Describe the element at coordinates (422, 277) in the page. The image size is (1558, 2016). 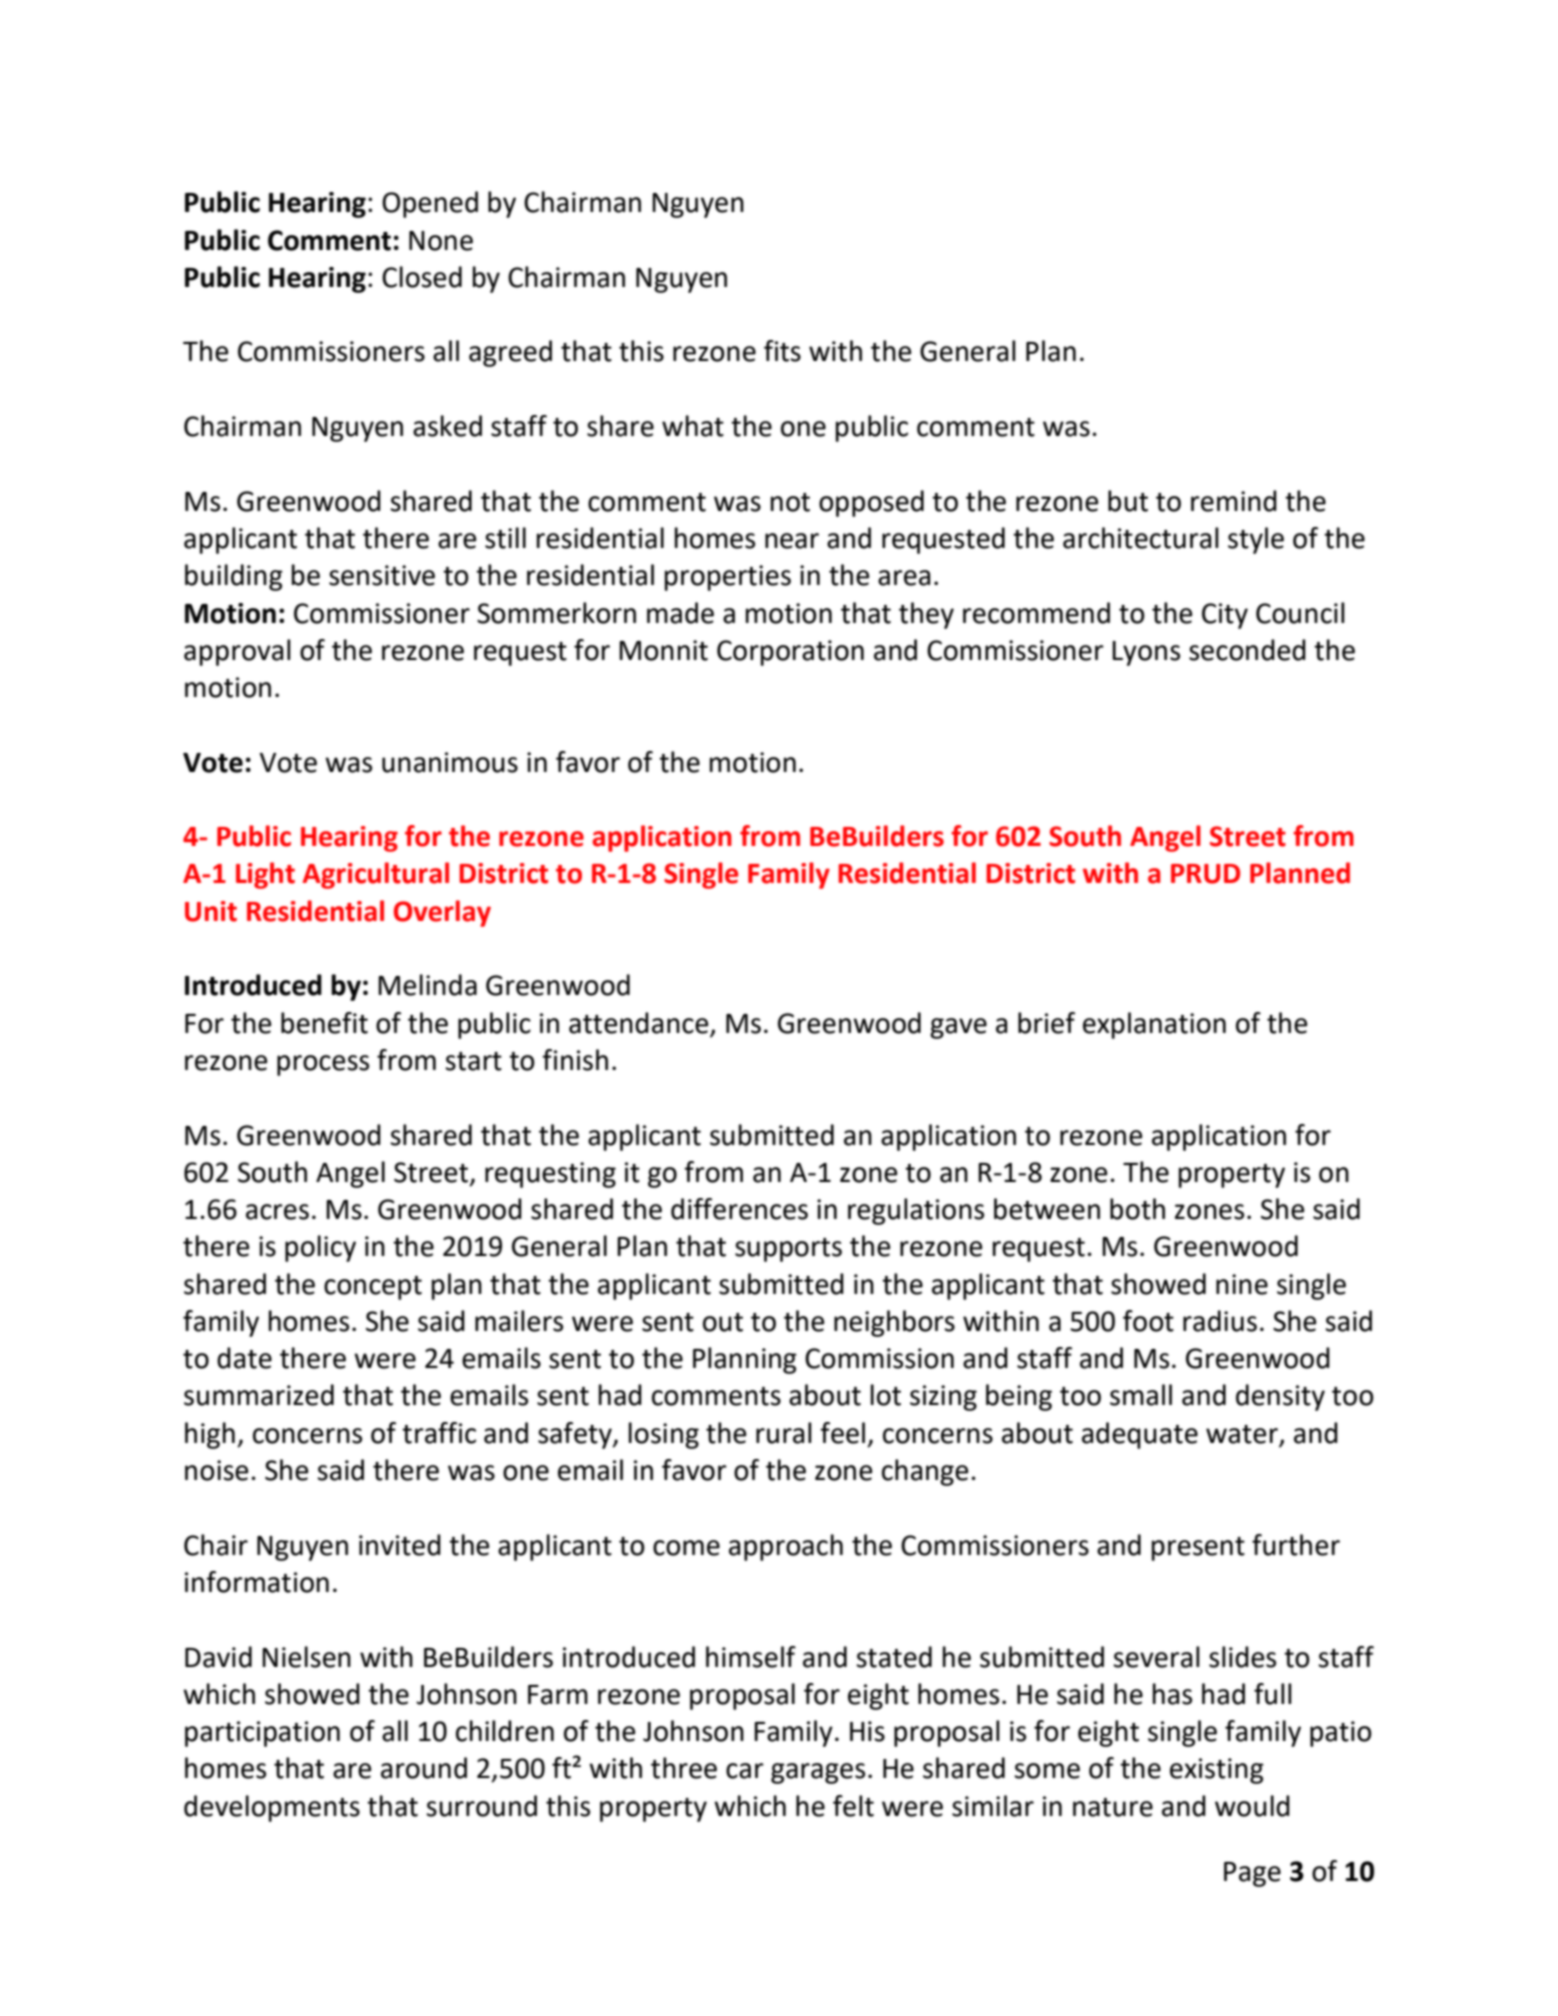
I see `Closed` at that location.
